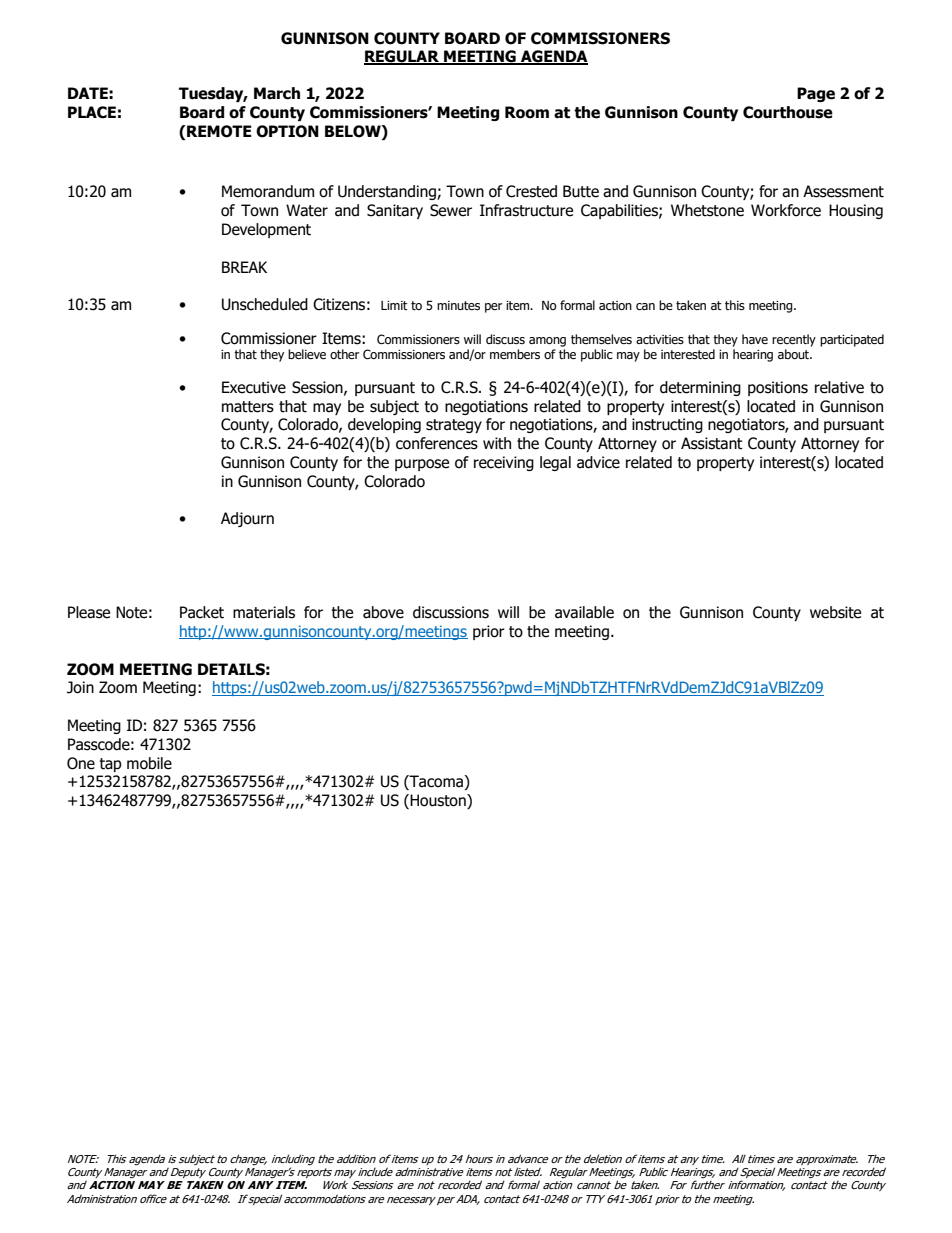 The height and width of the screenshot is (1233, 952). What do you see at coordinates (149, 763) in the screenshot?
I see `mobile` at bounding box center [149, 763].
